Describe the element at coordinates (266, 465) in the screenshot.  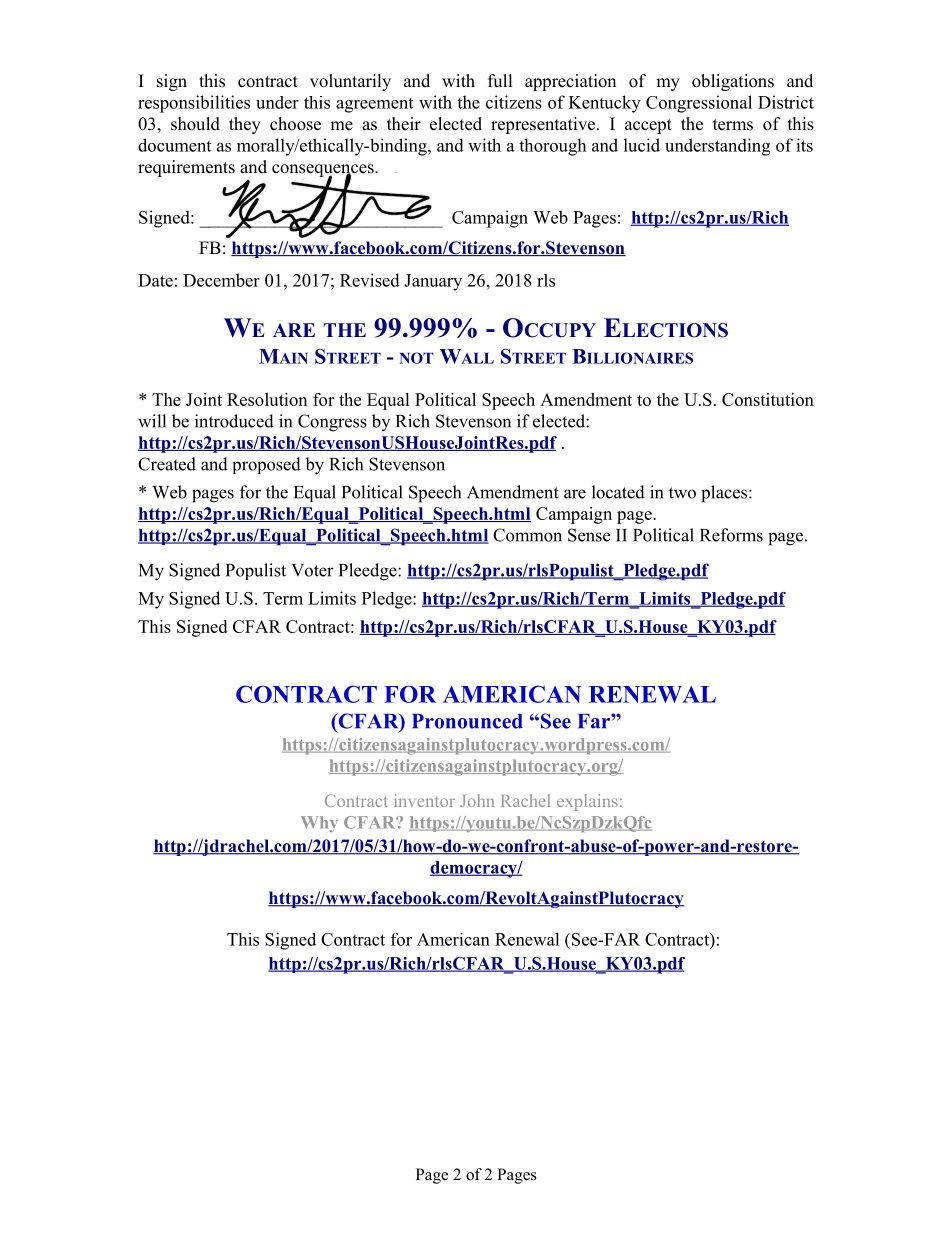
I see `proposed` at that location.
